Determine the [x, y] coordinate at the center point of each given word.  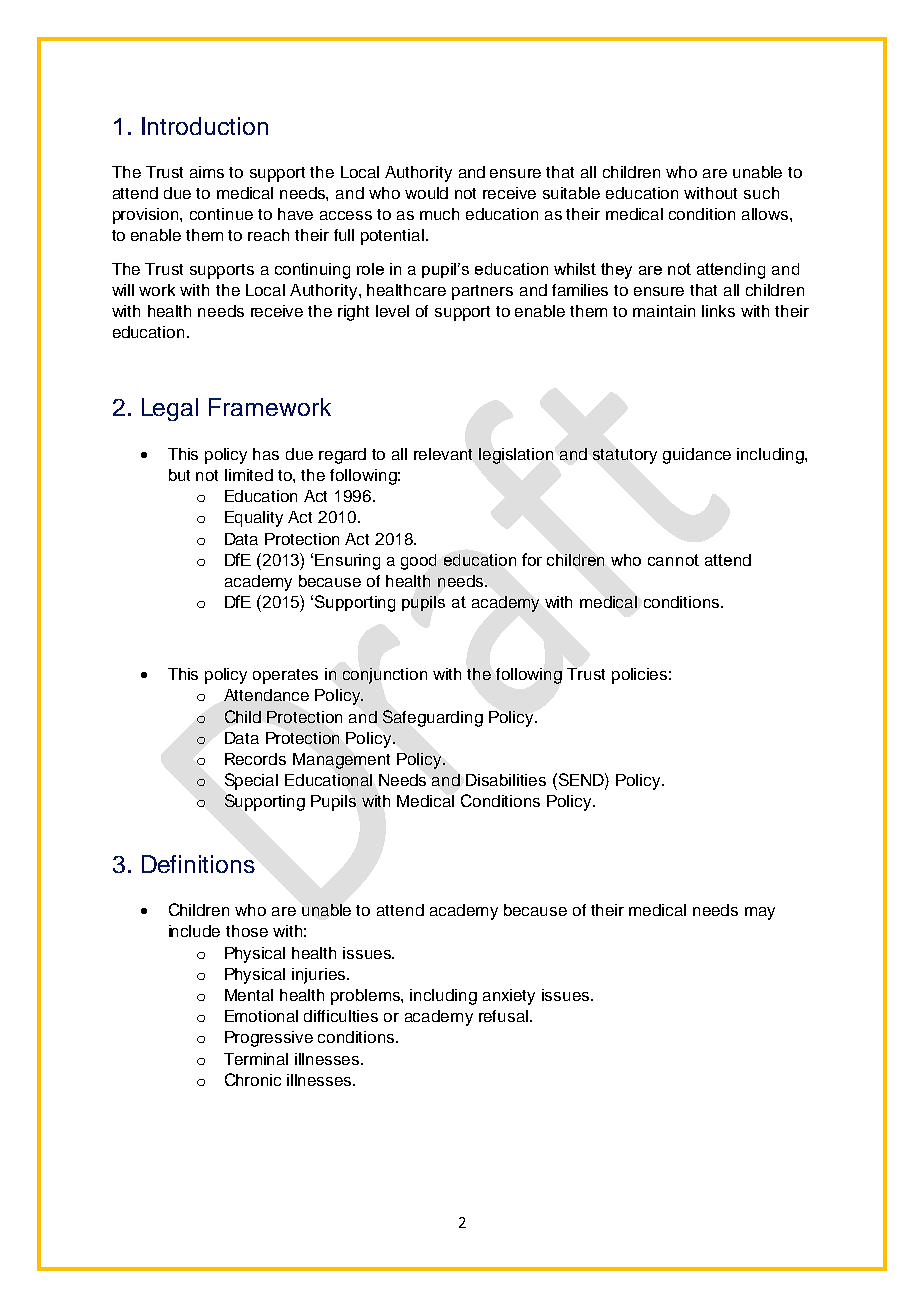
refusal [505, 1016]
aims [207, 172]
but [179, 475]
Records [255, 759]
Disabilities [506, 780]
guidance [697, 456]
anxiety [509, 997]
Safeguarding [433, 718]
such [761, 193]
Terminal [256, 1059]
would [426, 193]
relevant [443, 454]
